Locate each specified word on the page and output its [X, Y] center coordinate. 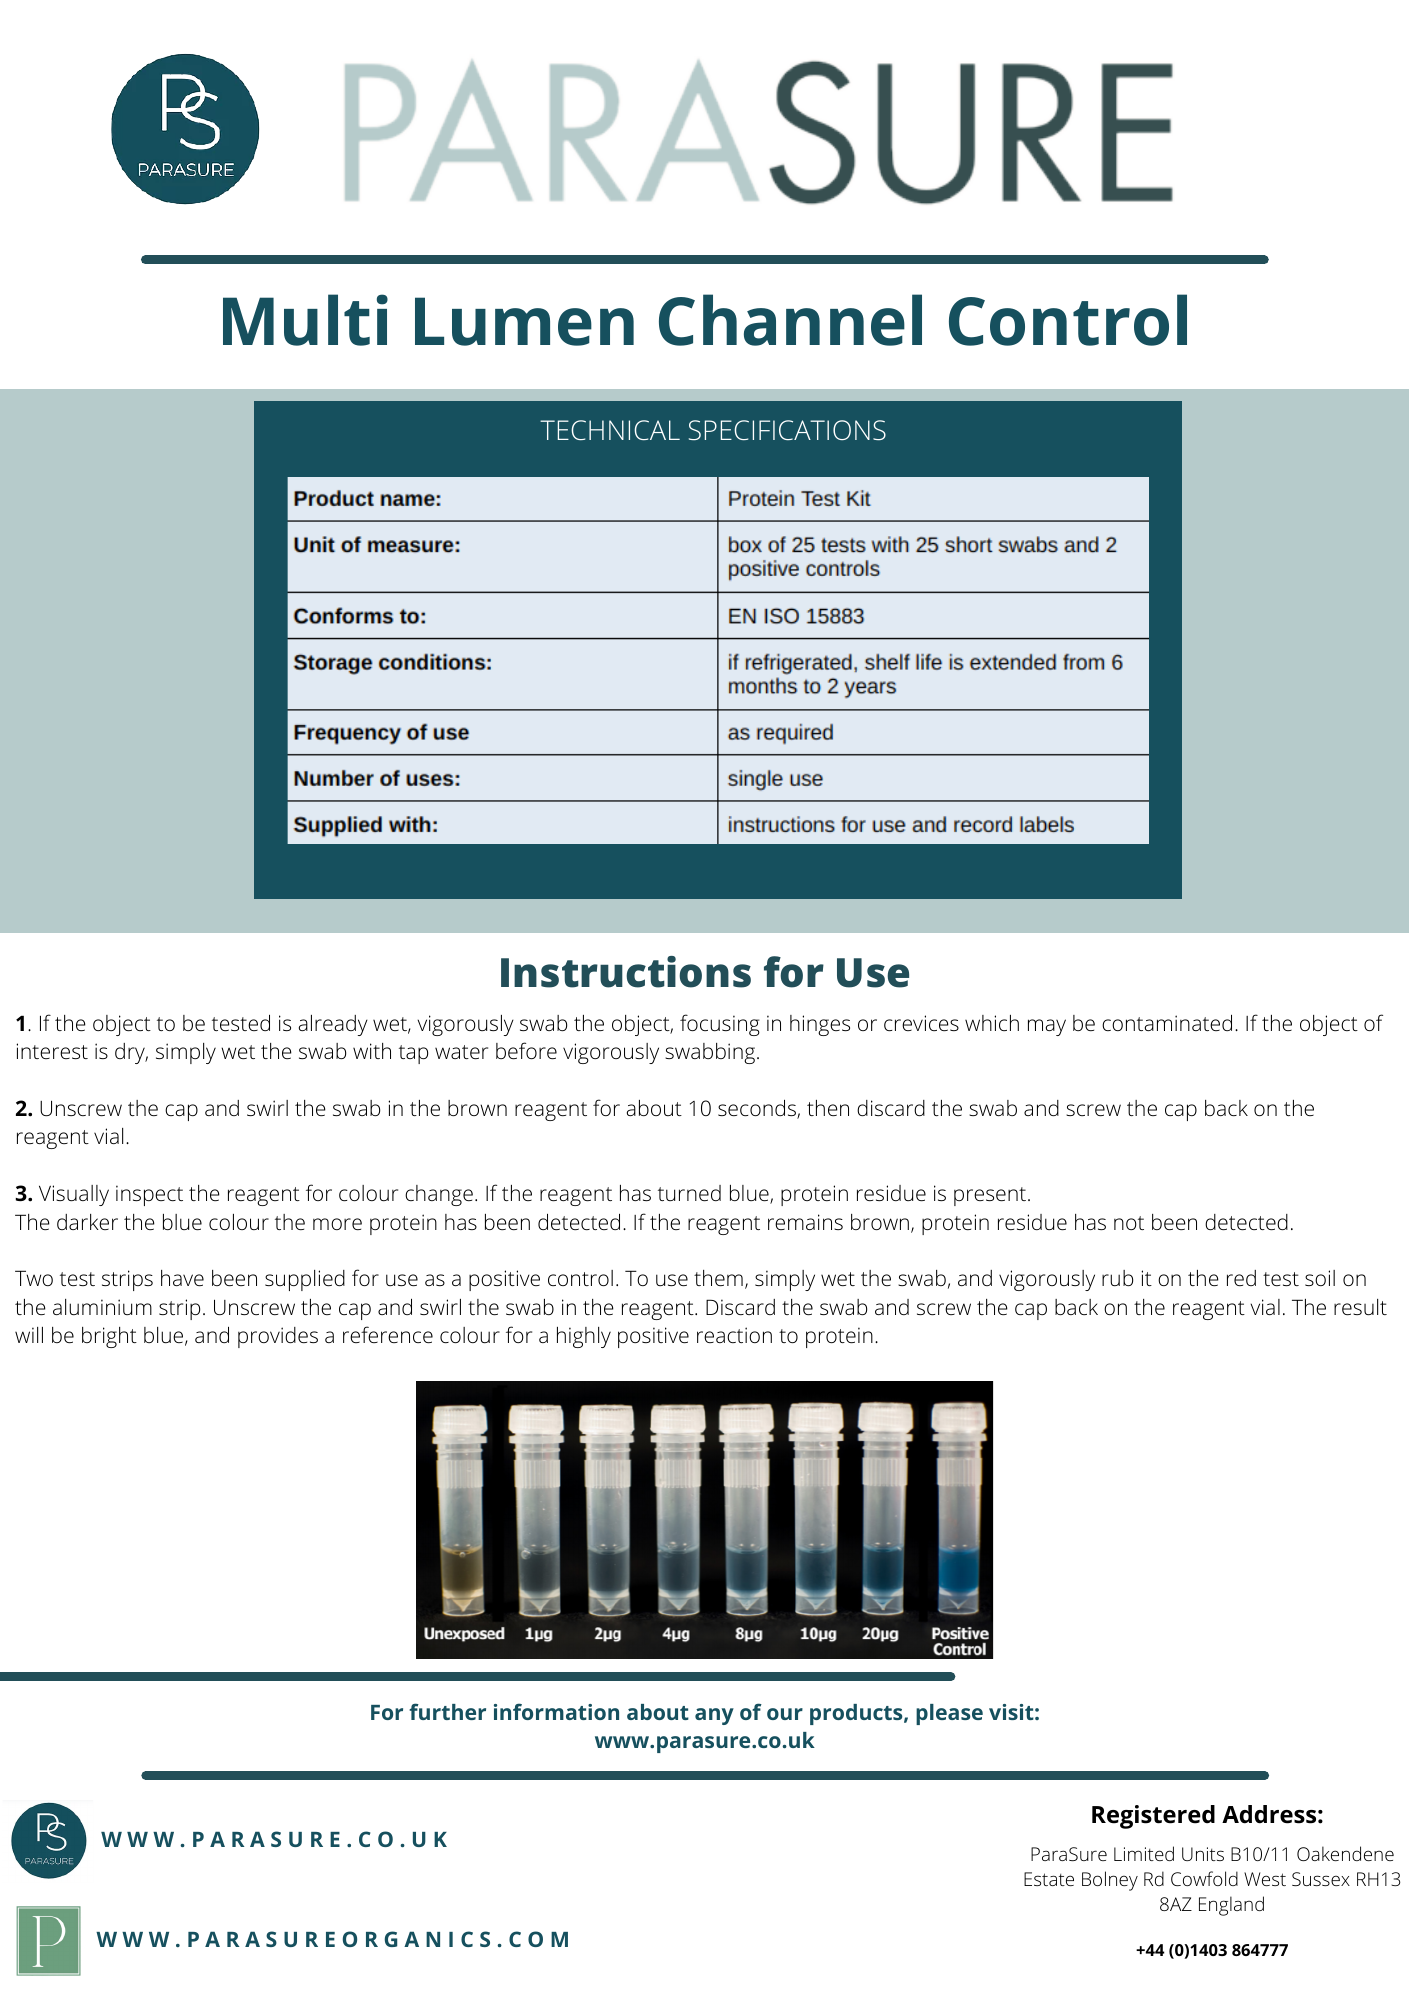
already [333, 1025]
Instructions [626, 972]
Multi [305, 320]
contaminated [1167, 1023]
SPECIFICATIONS [787, 430]
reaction [734, 1335]
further [447, 1711]
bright [109, 1337]
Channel [790, 320]
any [714, 1716]
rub [1117, 1278]
